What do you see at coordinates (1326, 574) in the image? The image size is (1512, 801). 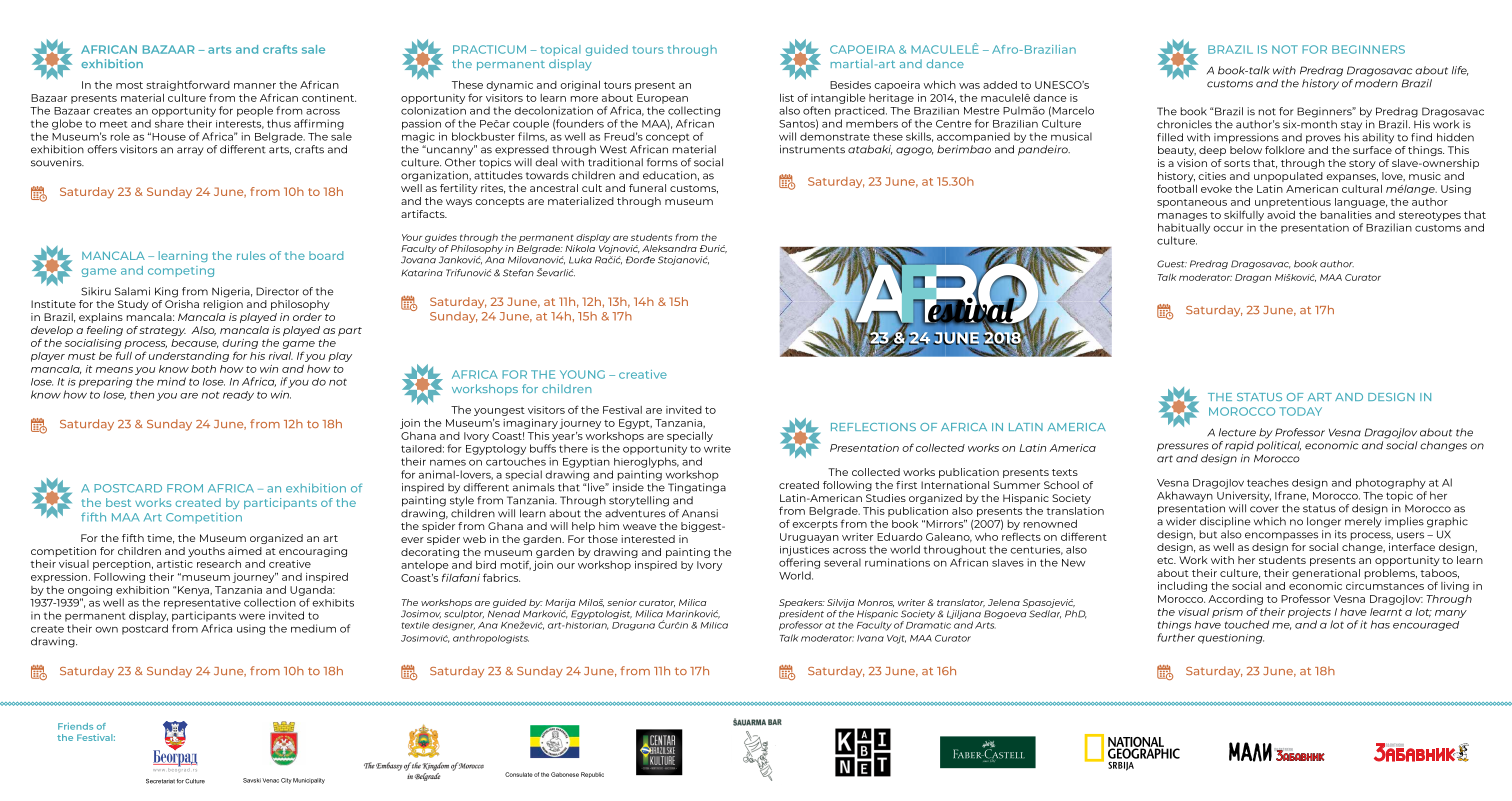 I see `generational` at bounding box center [1326, 574].
